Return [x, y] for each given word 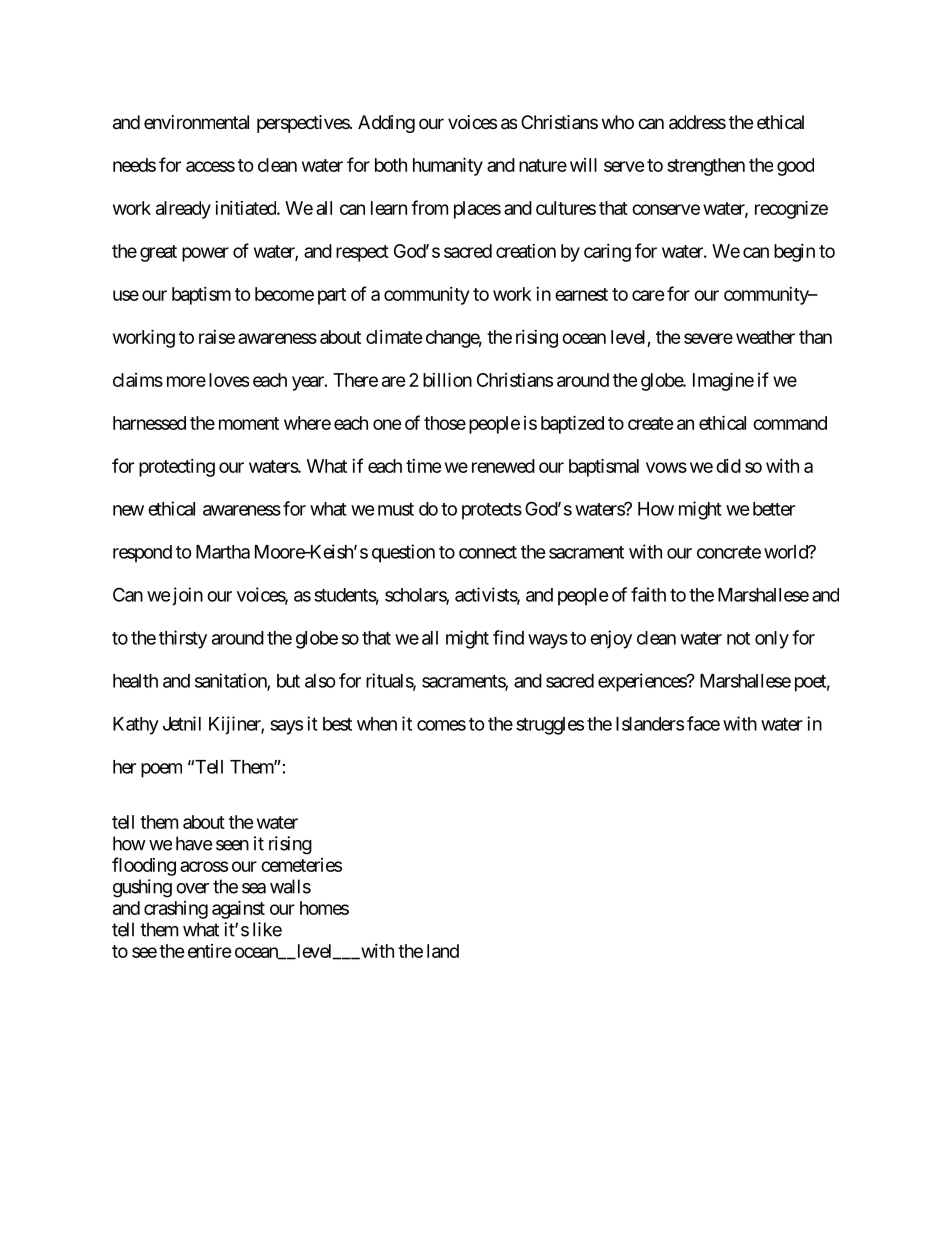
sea [254, 888]
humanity [448, 166]
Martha [223, 552]
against [238, 909]
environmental [196, 122]
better [774, 509]
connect [488, 552]
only [772, 640]
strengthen [706, 167]
